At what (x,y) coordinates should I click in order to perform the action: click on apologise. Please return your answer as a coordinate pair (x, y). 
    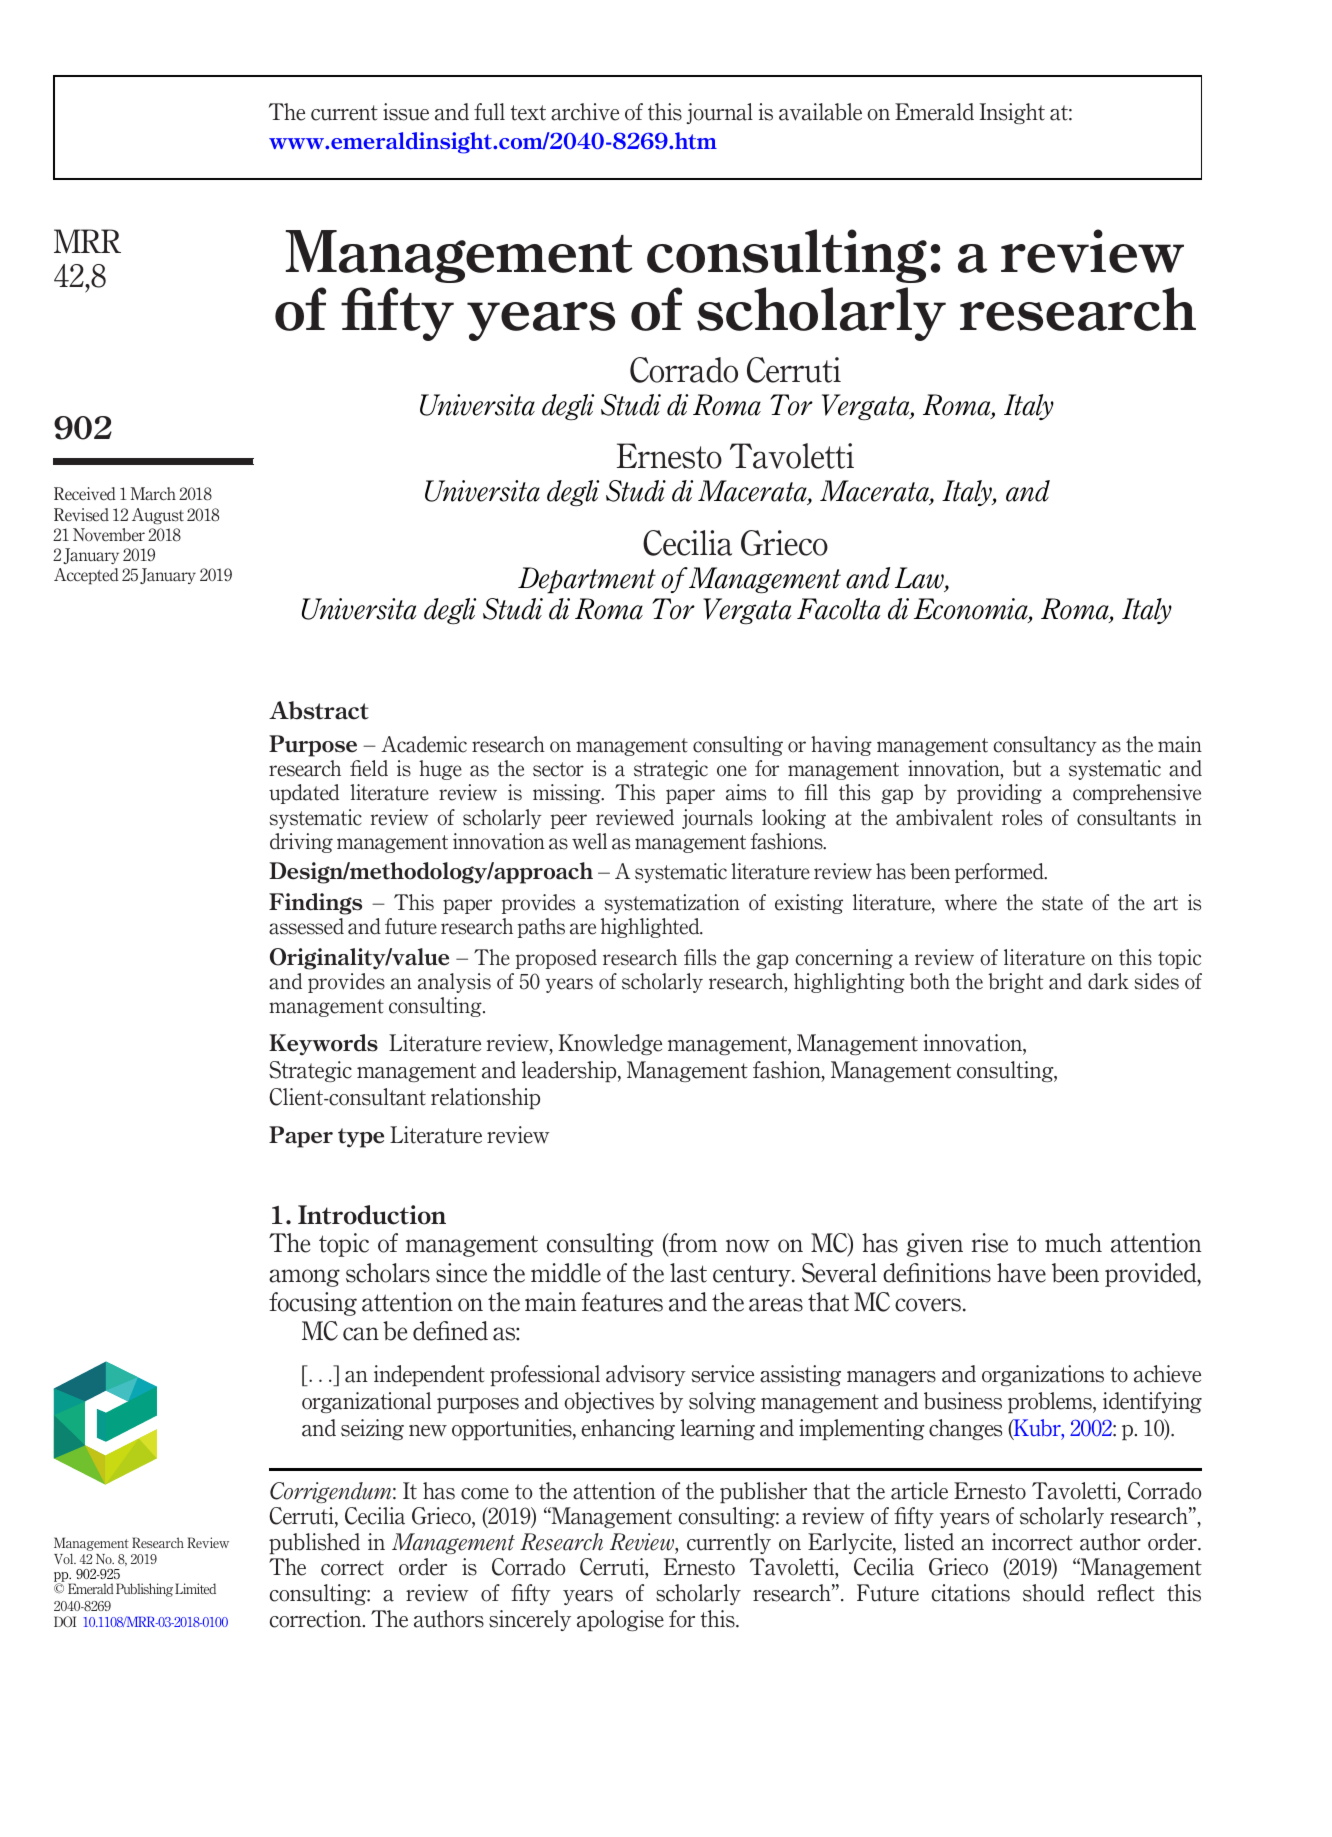
    Looking at the image, I should click on (620, 1620).
